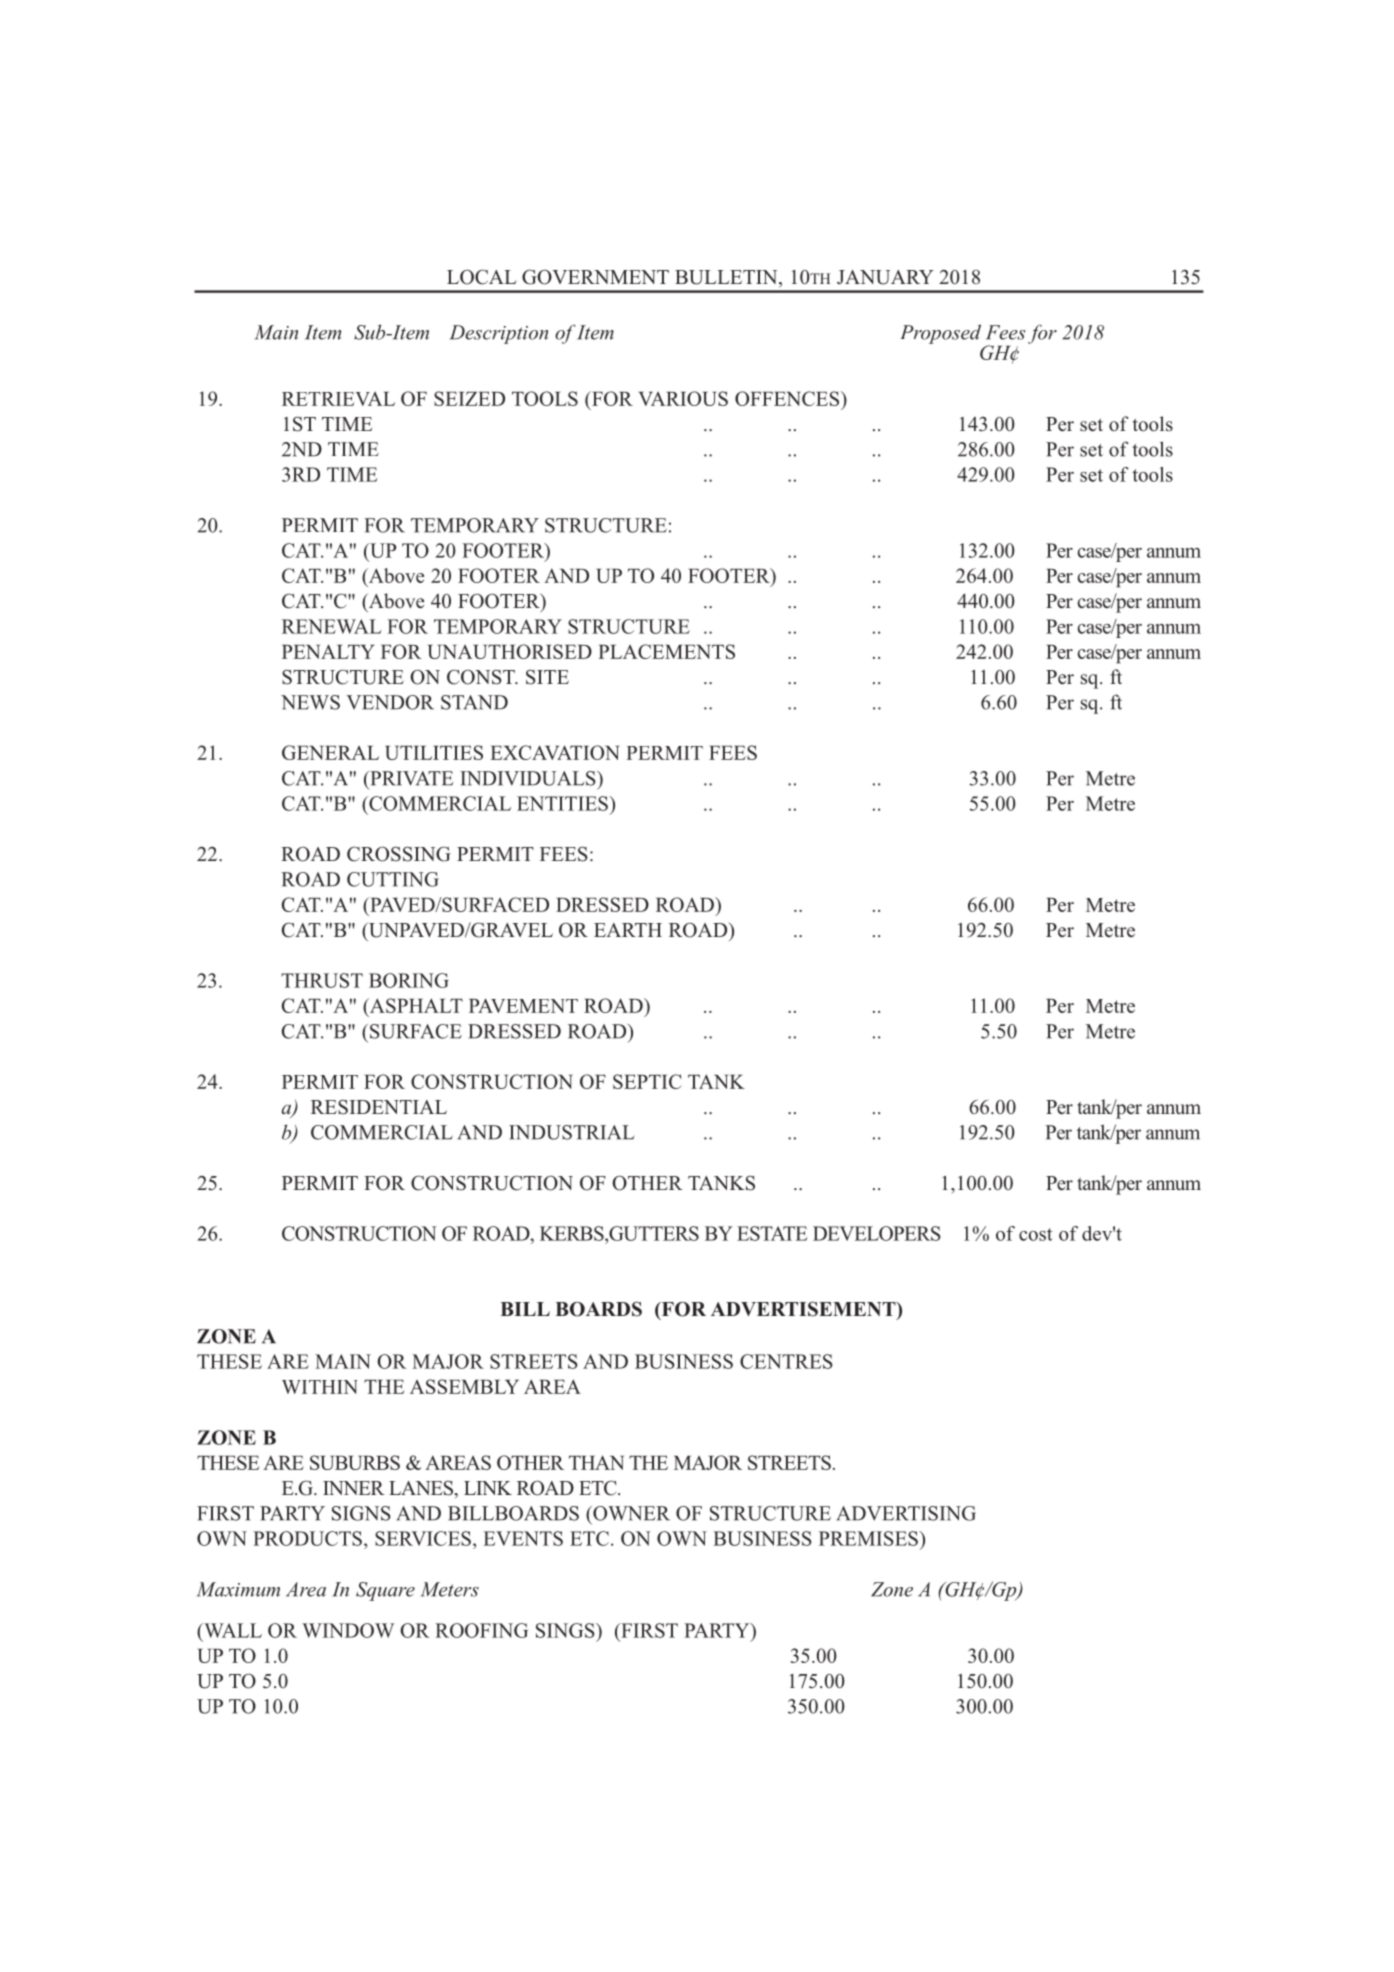 The height and width of the screenshot is (1972, 1394). I want to click on GOVERNMENT, so click(595, 277).
